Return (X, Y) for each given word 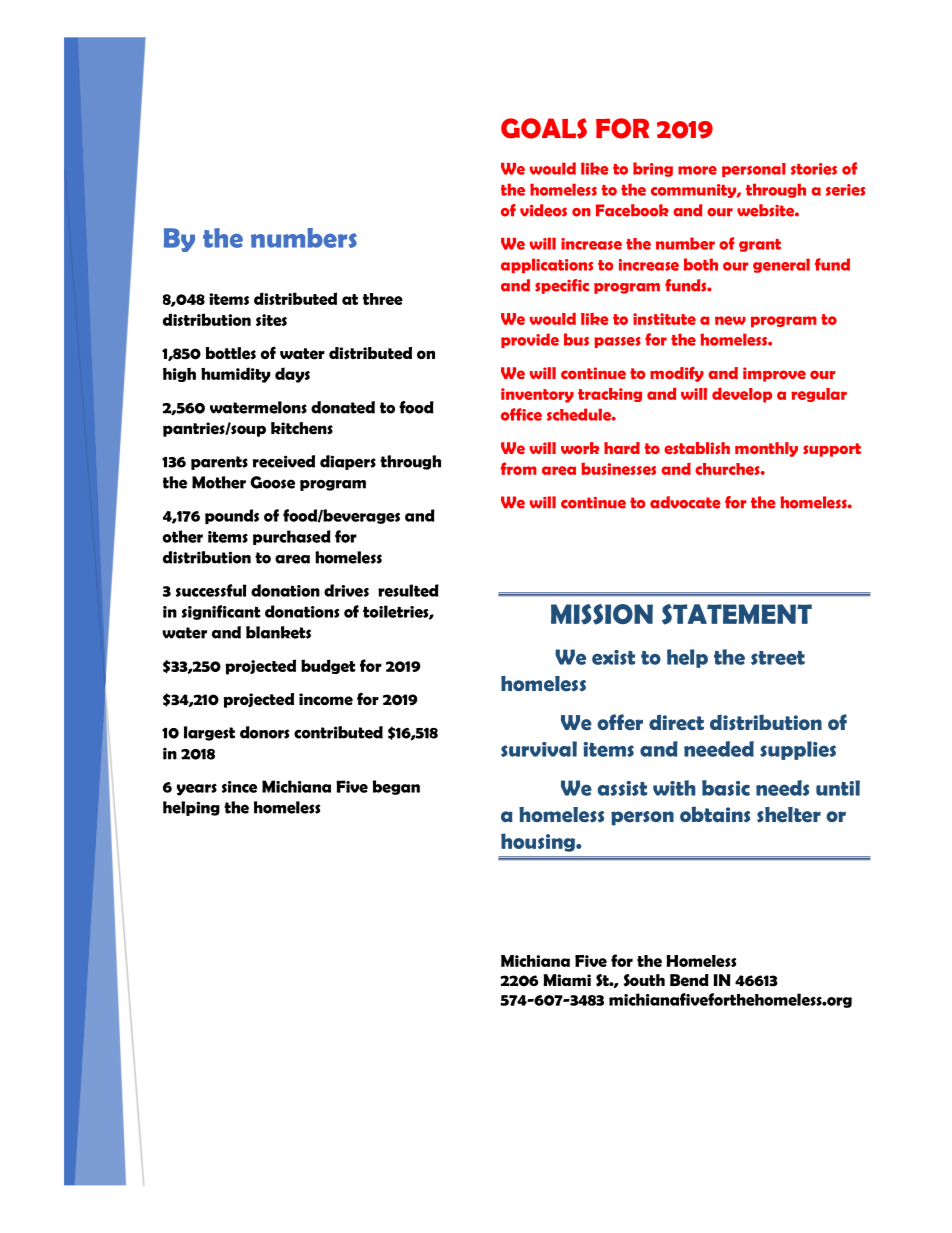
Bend (689, 980)
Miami (567, 980)
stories (814, 169)
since (239, 787)
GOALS (544, 128)
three (383, 299)
